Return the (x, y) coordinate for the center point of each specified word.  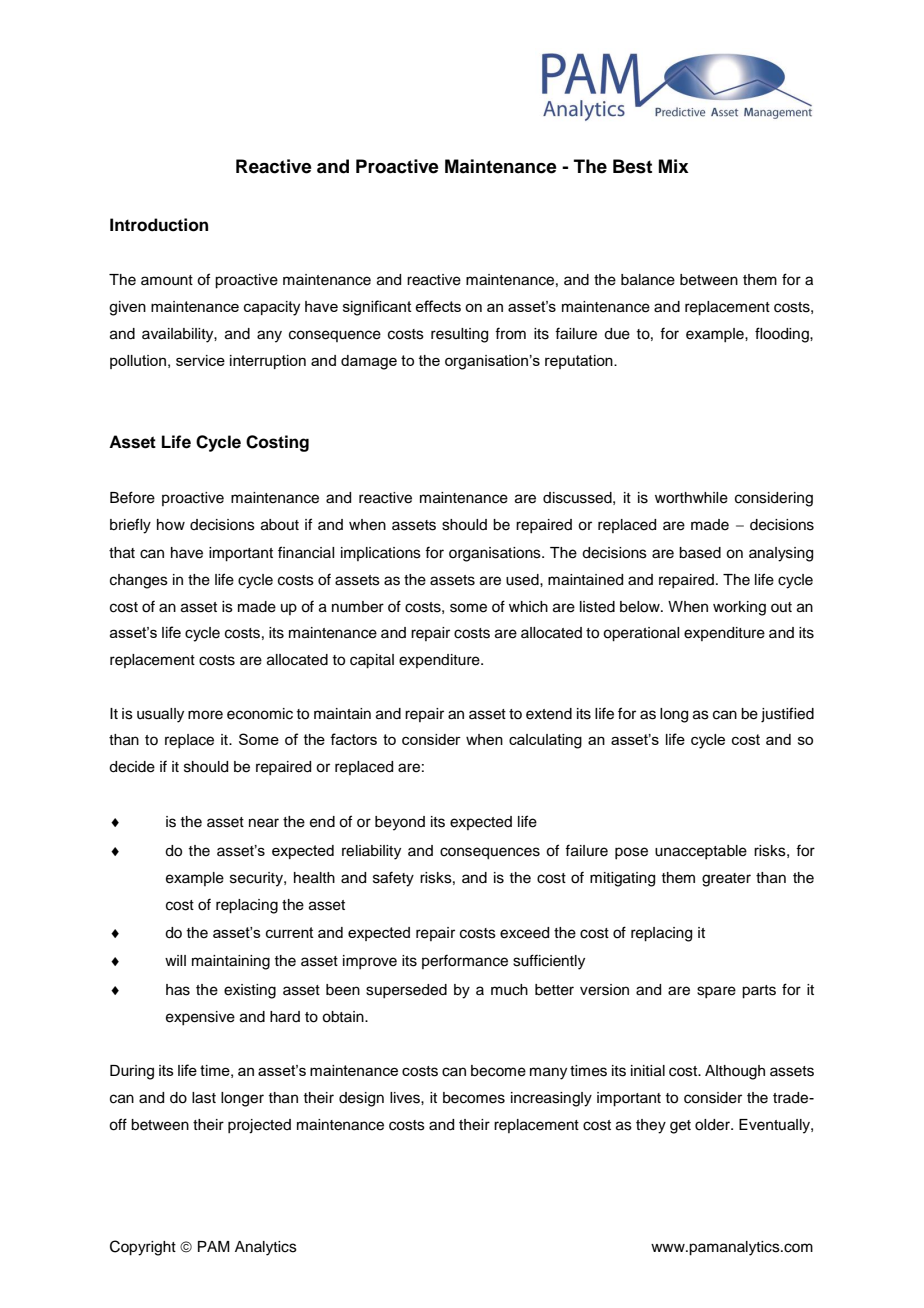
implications (381, 554)
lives (406, 1098)
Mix (674, 166)
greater (726, 880)
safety (393, 879)
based (700, 553)
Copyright (143, 1248)
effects (438, 306)
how (171, 524)
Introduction (159, 225)
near (264, 823)
